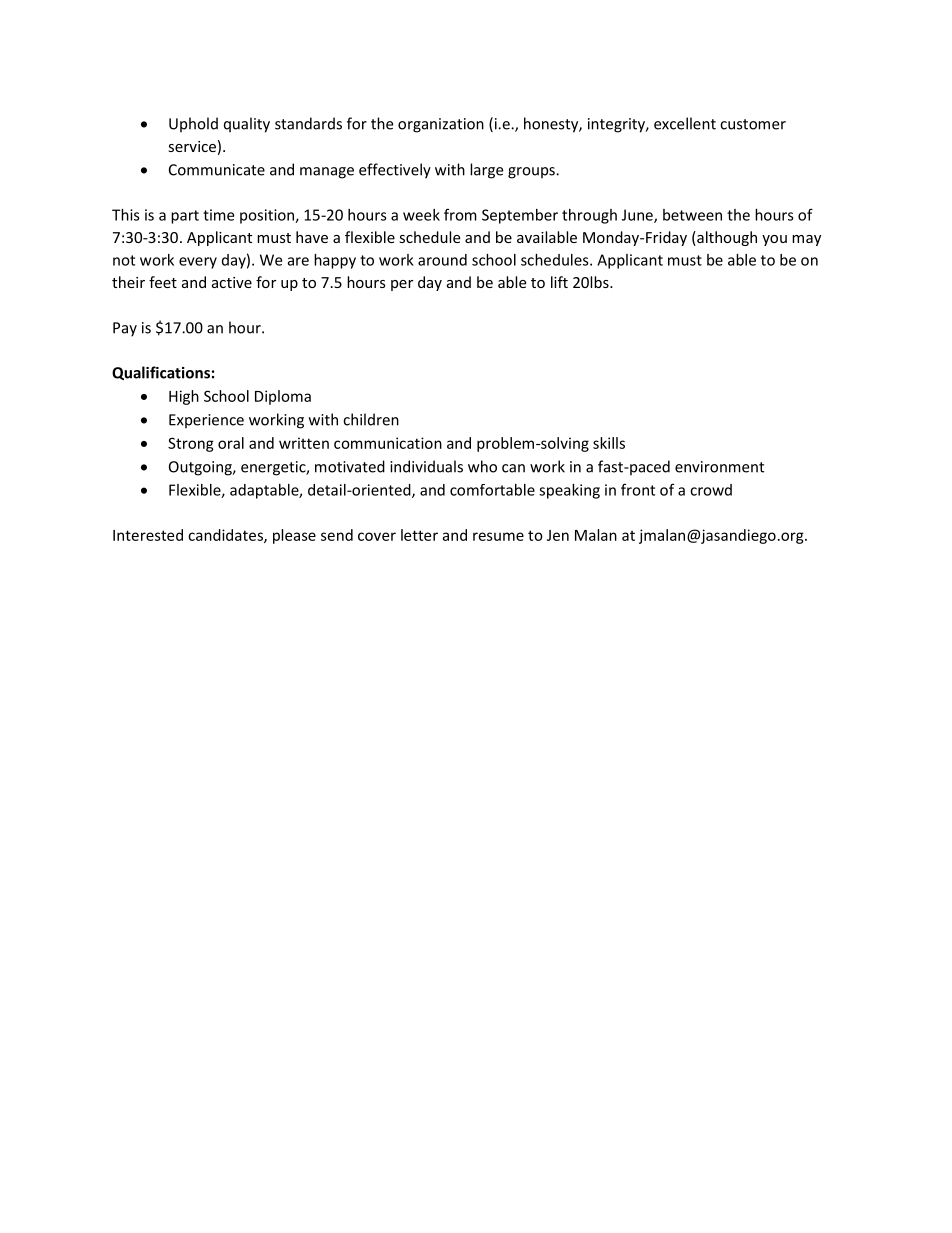 This screenshot has height=1233, width=952. Describe the element at coordinates (726, 238) in the screenshot. I see `although` at that location.
